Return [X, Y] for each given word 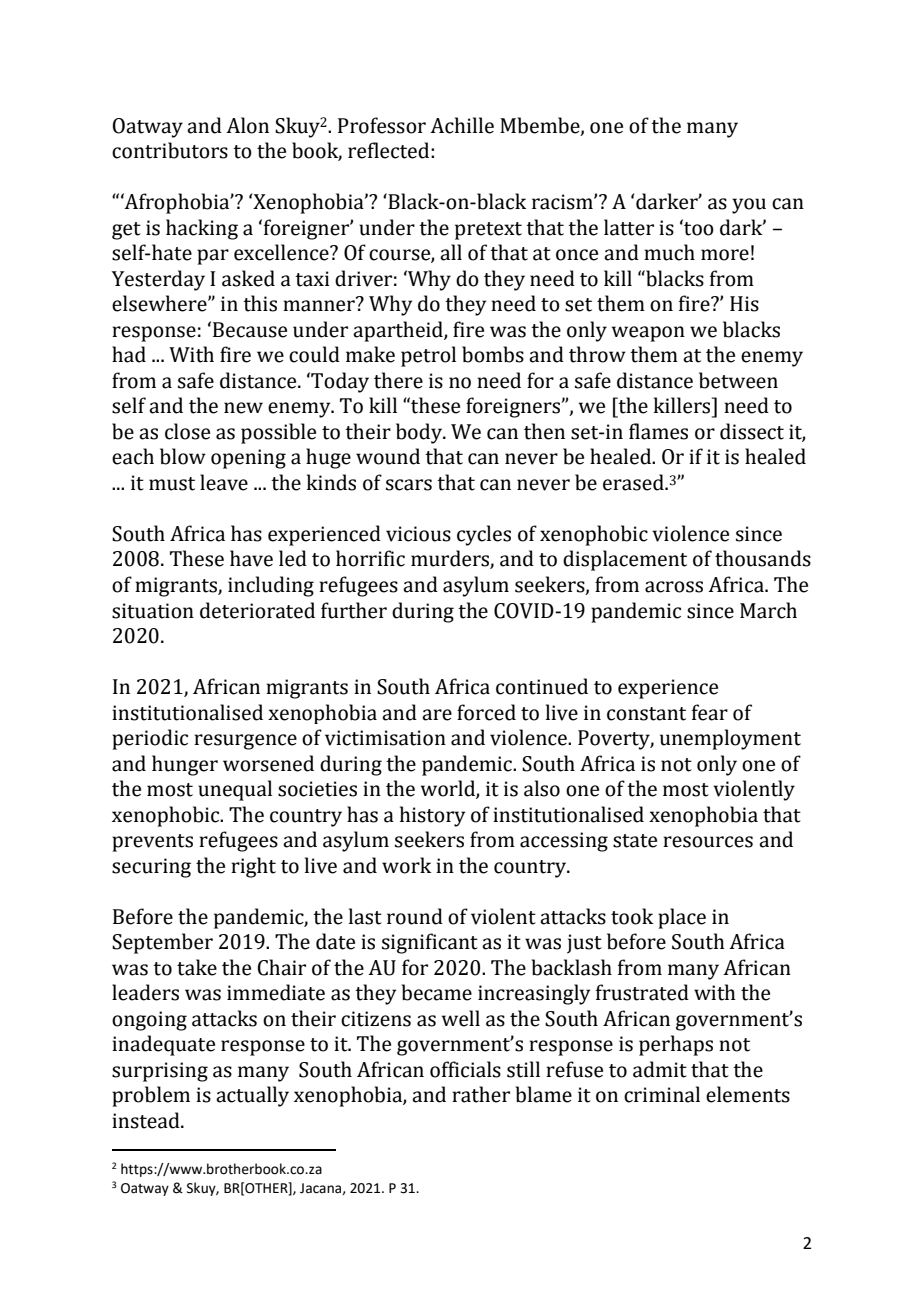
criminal [662, 1094]
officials [465, 1069]
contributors [170, 150]
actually [252, 1096]
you [749, 206]
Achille [462, 125]
